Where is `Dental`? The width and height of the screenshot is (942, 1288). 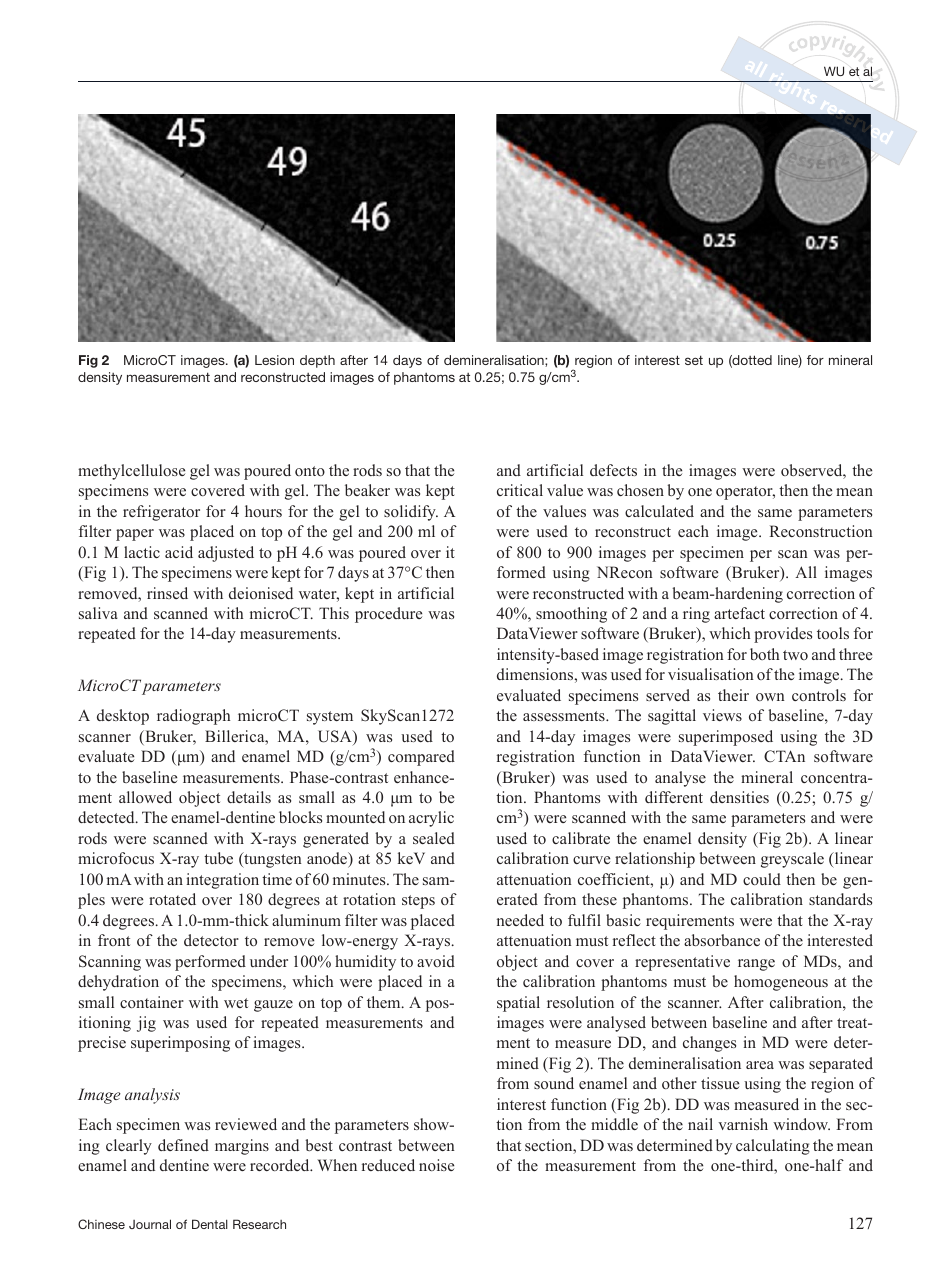 Dental is located at coordinates (210, 1224).
